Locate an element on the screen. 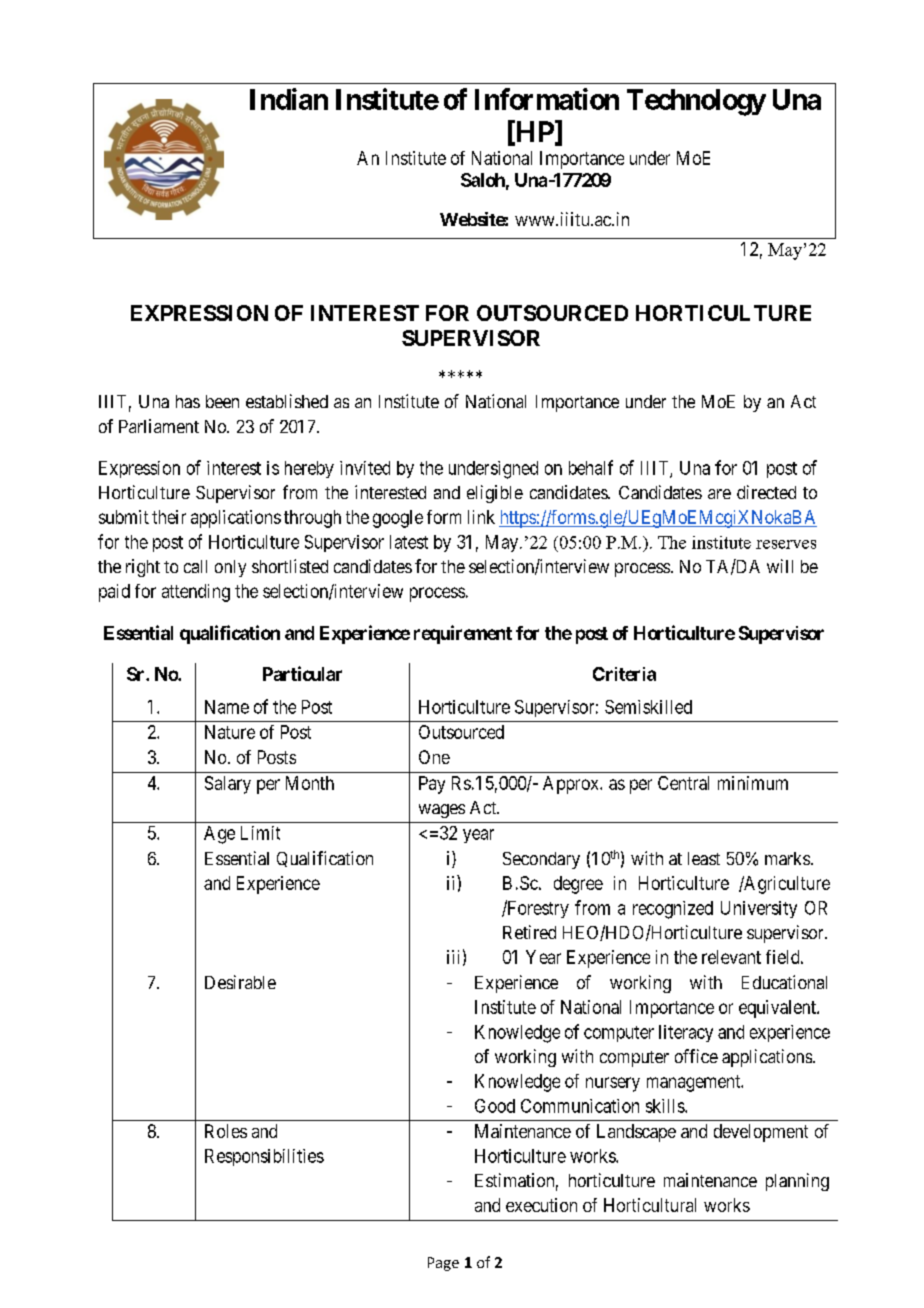 Image resolution: width=924 pixels, height=1308 pixels. Criteria is located at coordinates (624, 674).
